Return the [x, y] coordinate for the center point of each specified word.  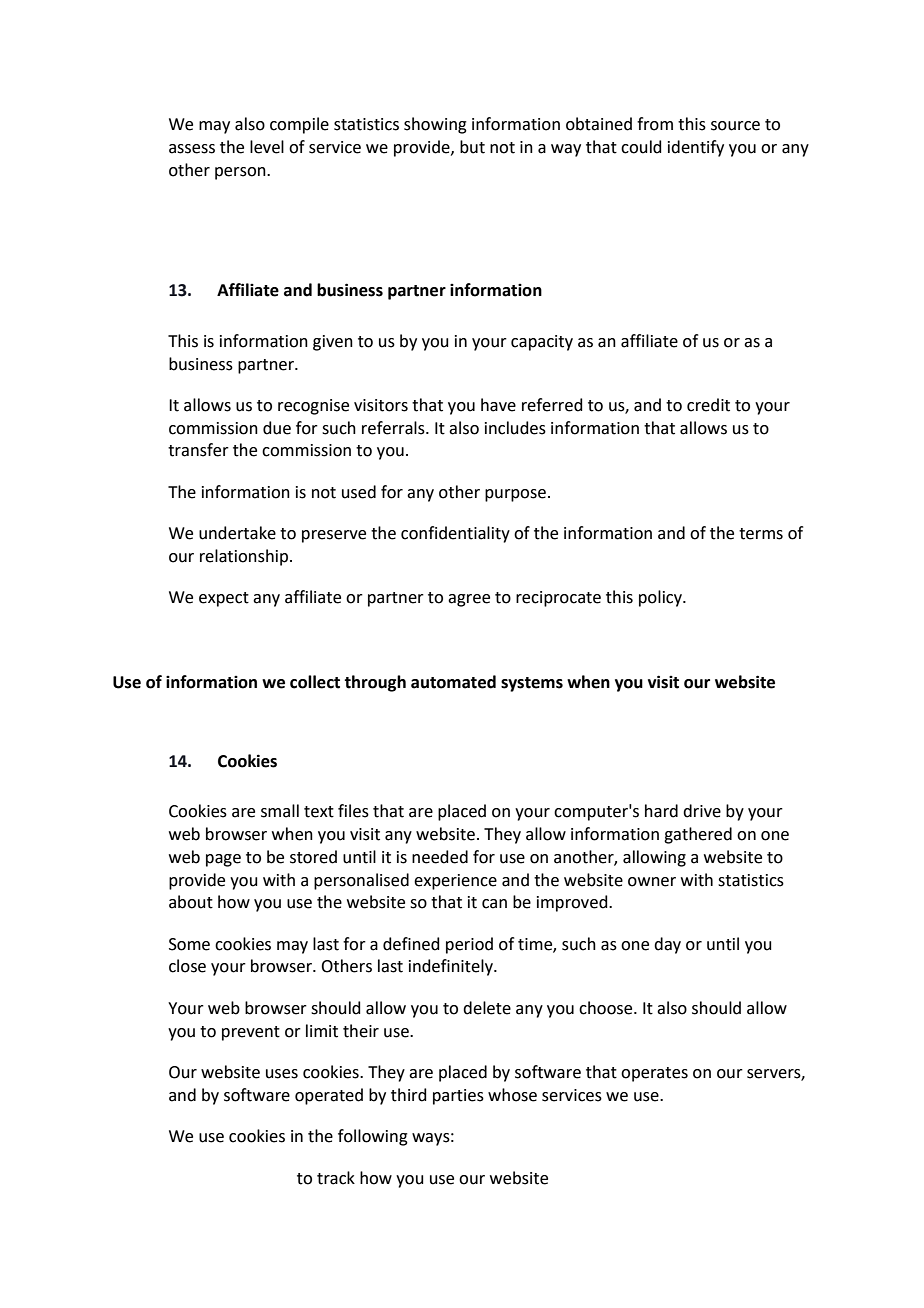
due [277, 428]
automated [453, 682]
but [472, 147]
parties [458, 1097]
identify [696, 148]
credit [708, 405]
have [498, 405]
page [223, 860]
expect [224, 599]
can [494, 904]
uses [282, 1074]
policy [661, 598]
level [267, 147]
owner [652, 882]
